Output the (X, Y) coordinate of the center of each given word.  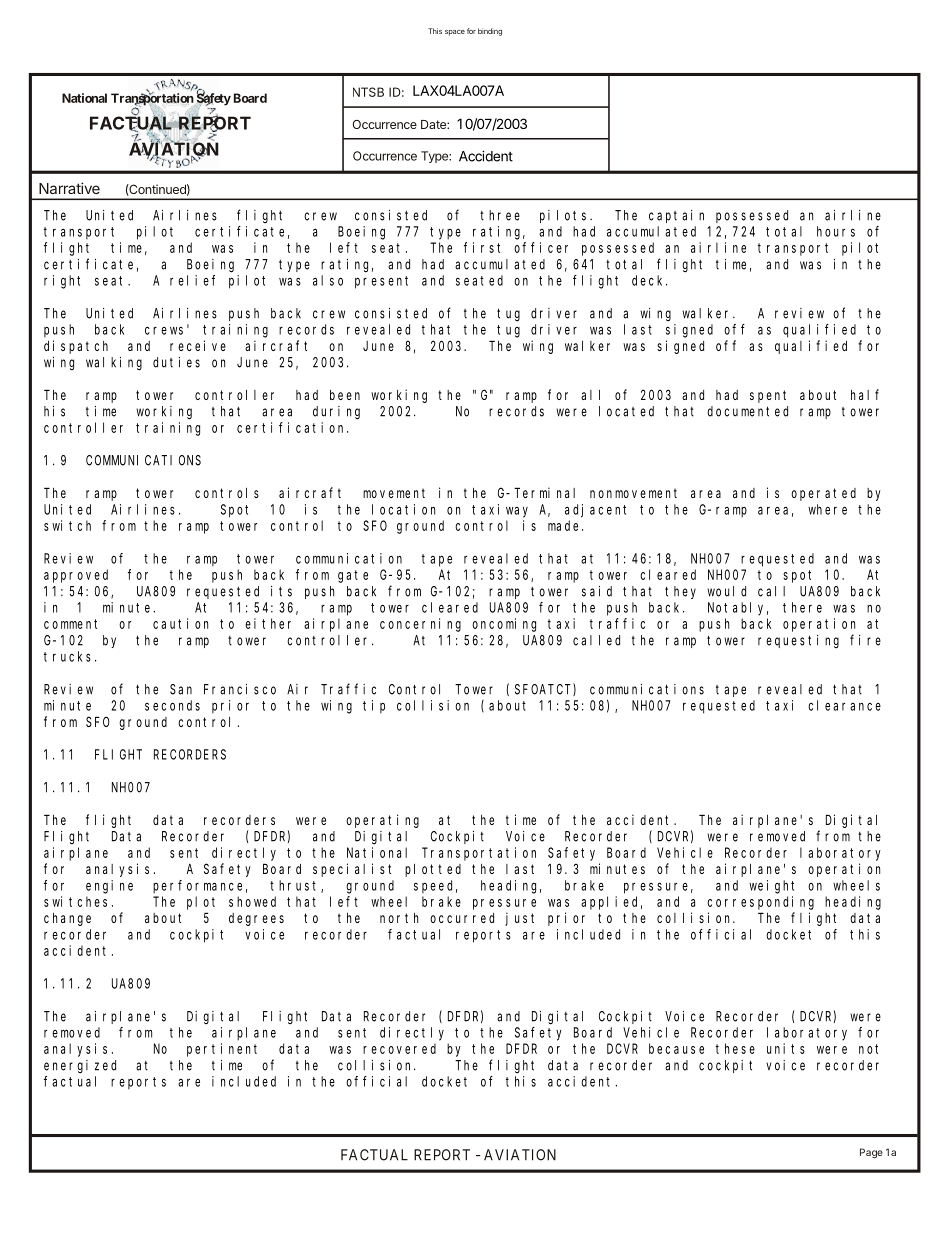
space (455, 33)
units (786, 1048)
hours (836, 231)
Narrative (69, 188)
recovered (399, 1048)
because (676, 1048)
